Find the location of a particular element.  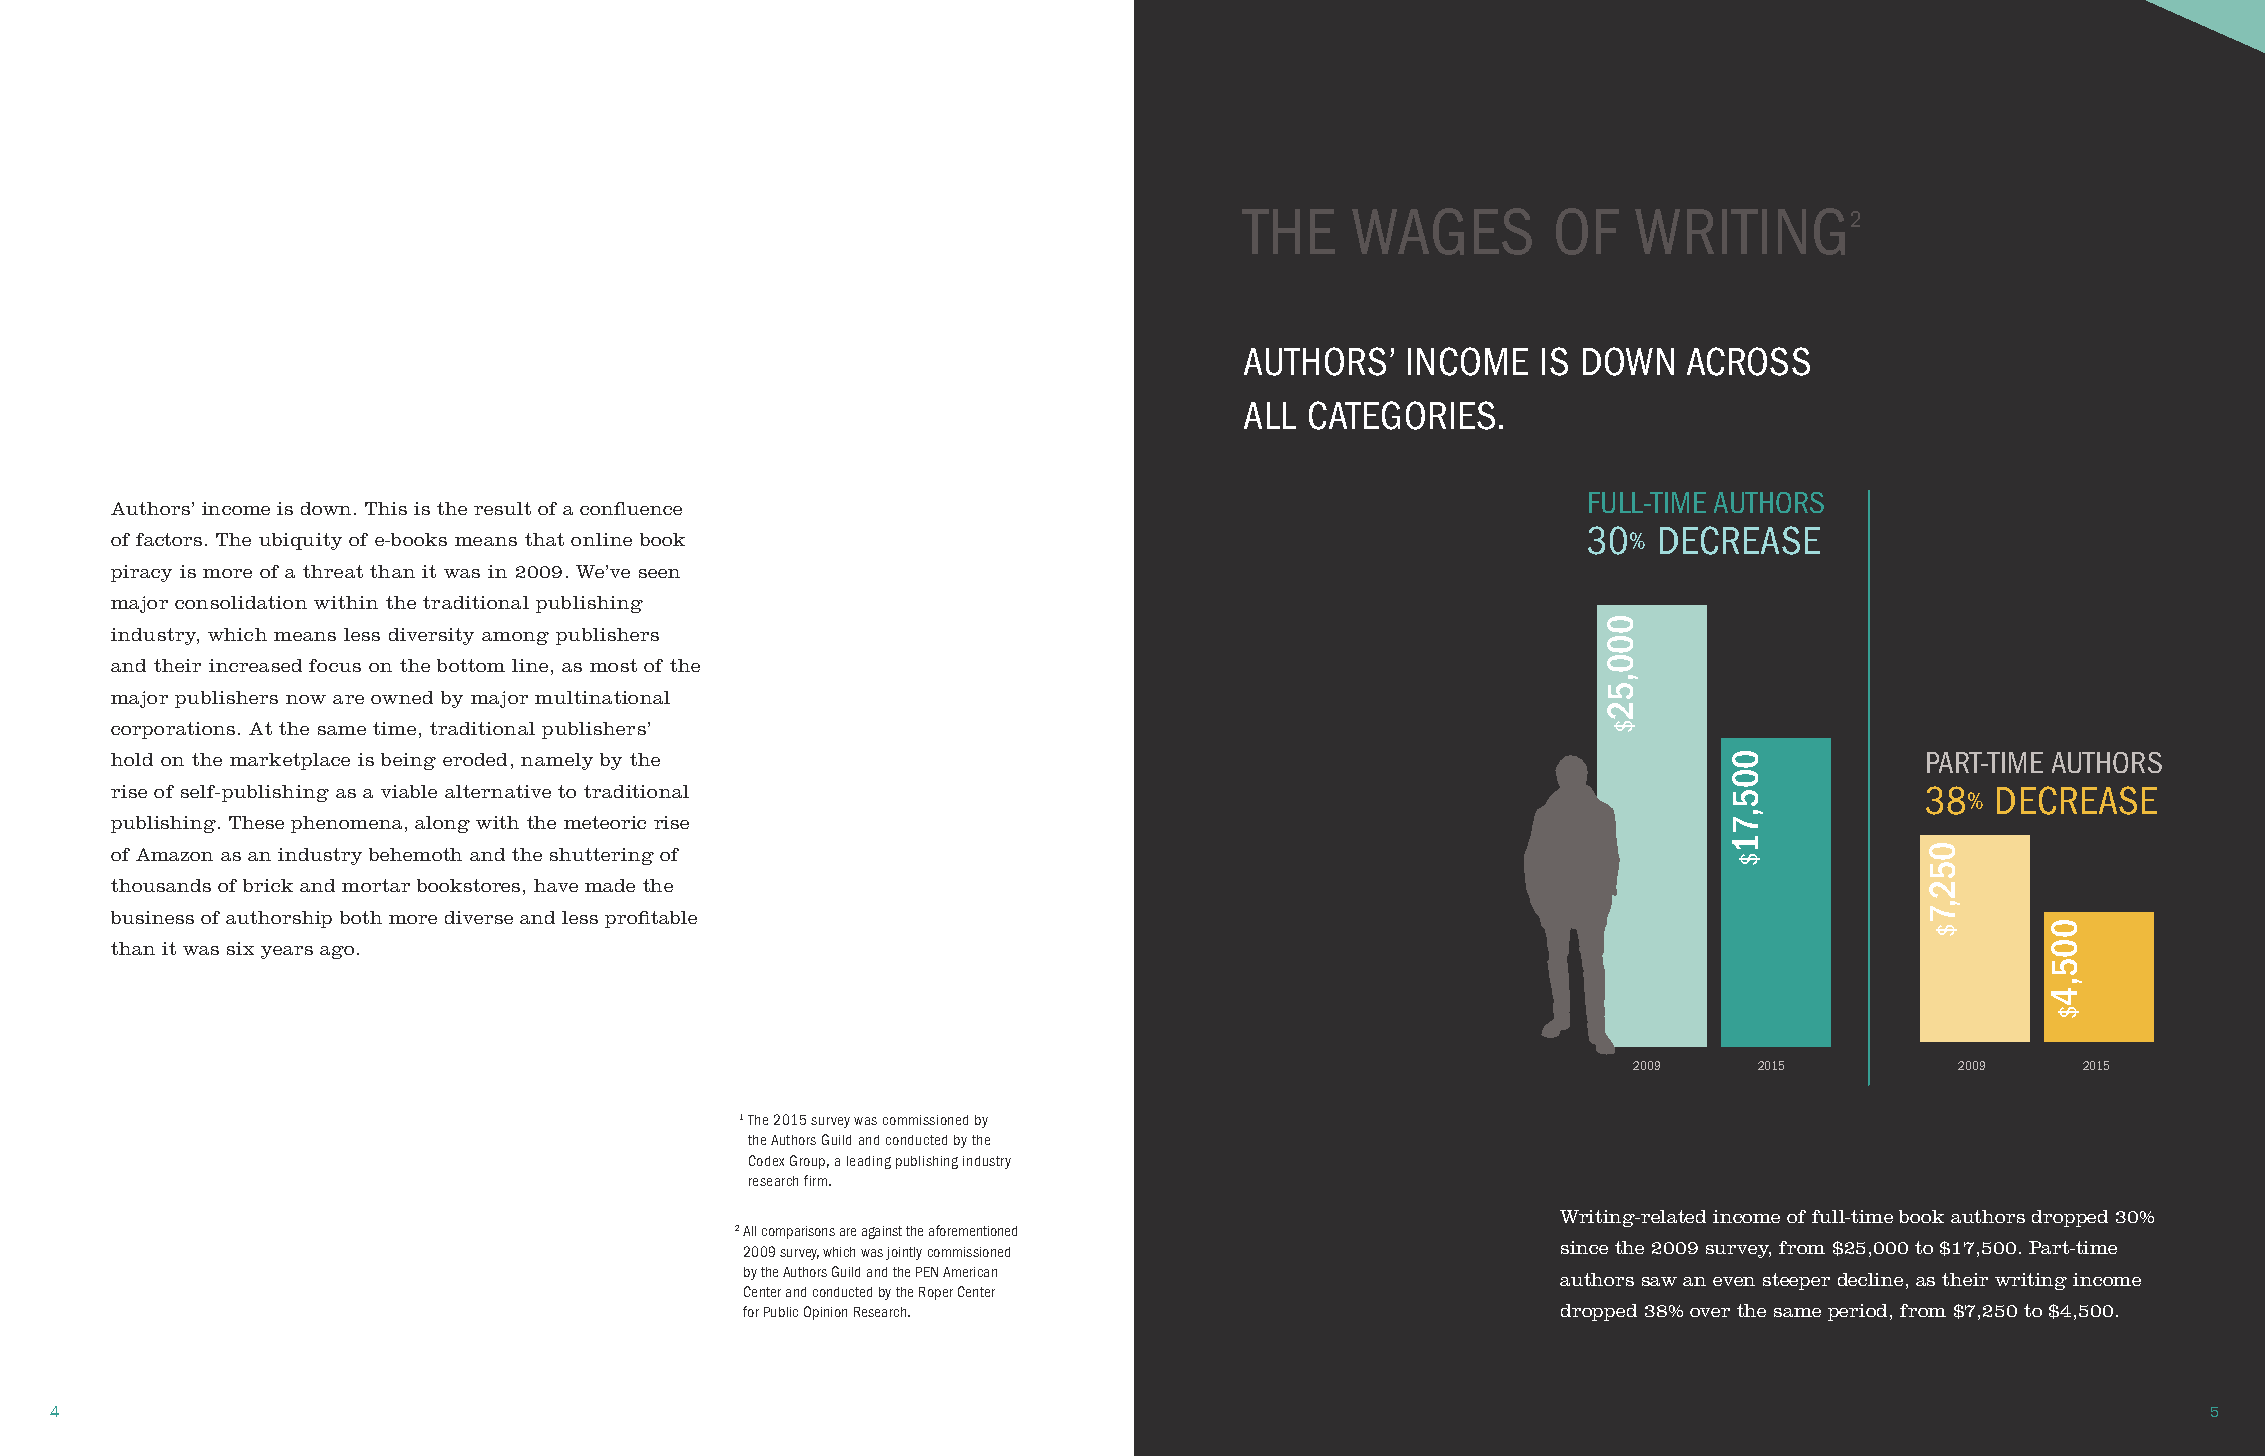

ACROSS is located at coordinates (1748, 361).
